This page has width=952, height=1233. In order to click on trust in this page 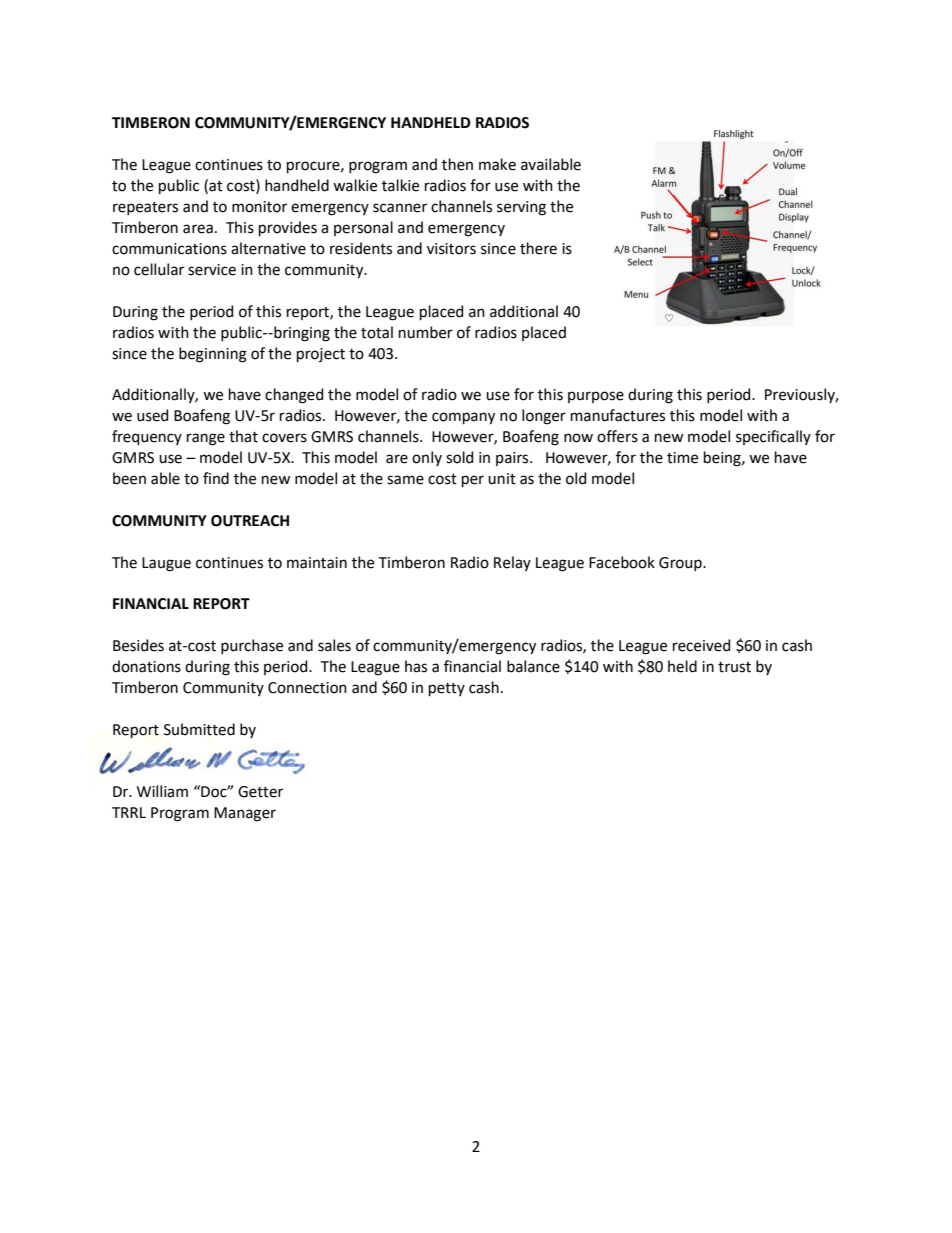, I will do `click(734, 667)`.
